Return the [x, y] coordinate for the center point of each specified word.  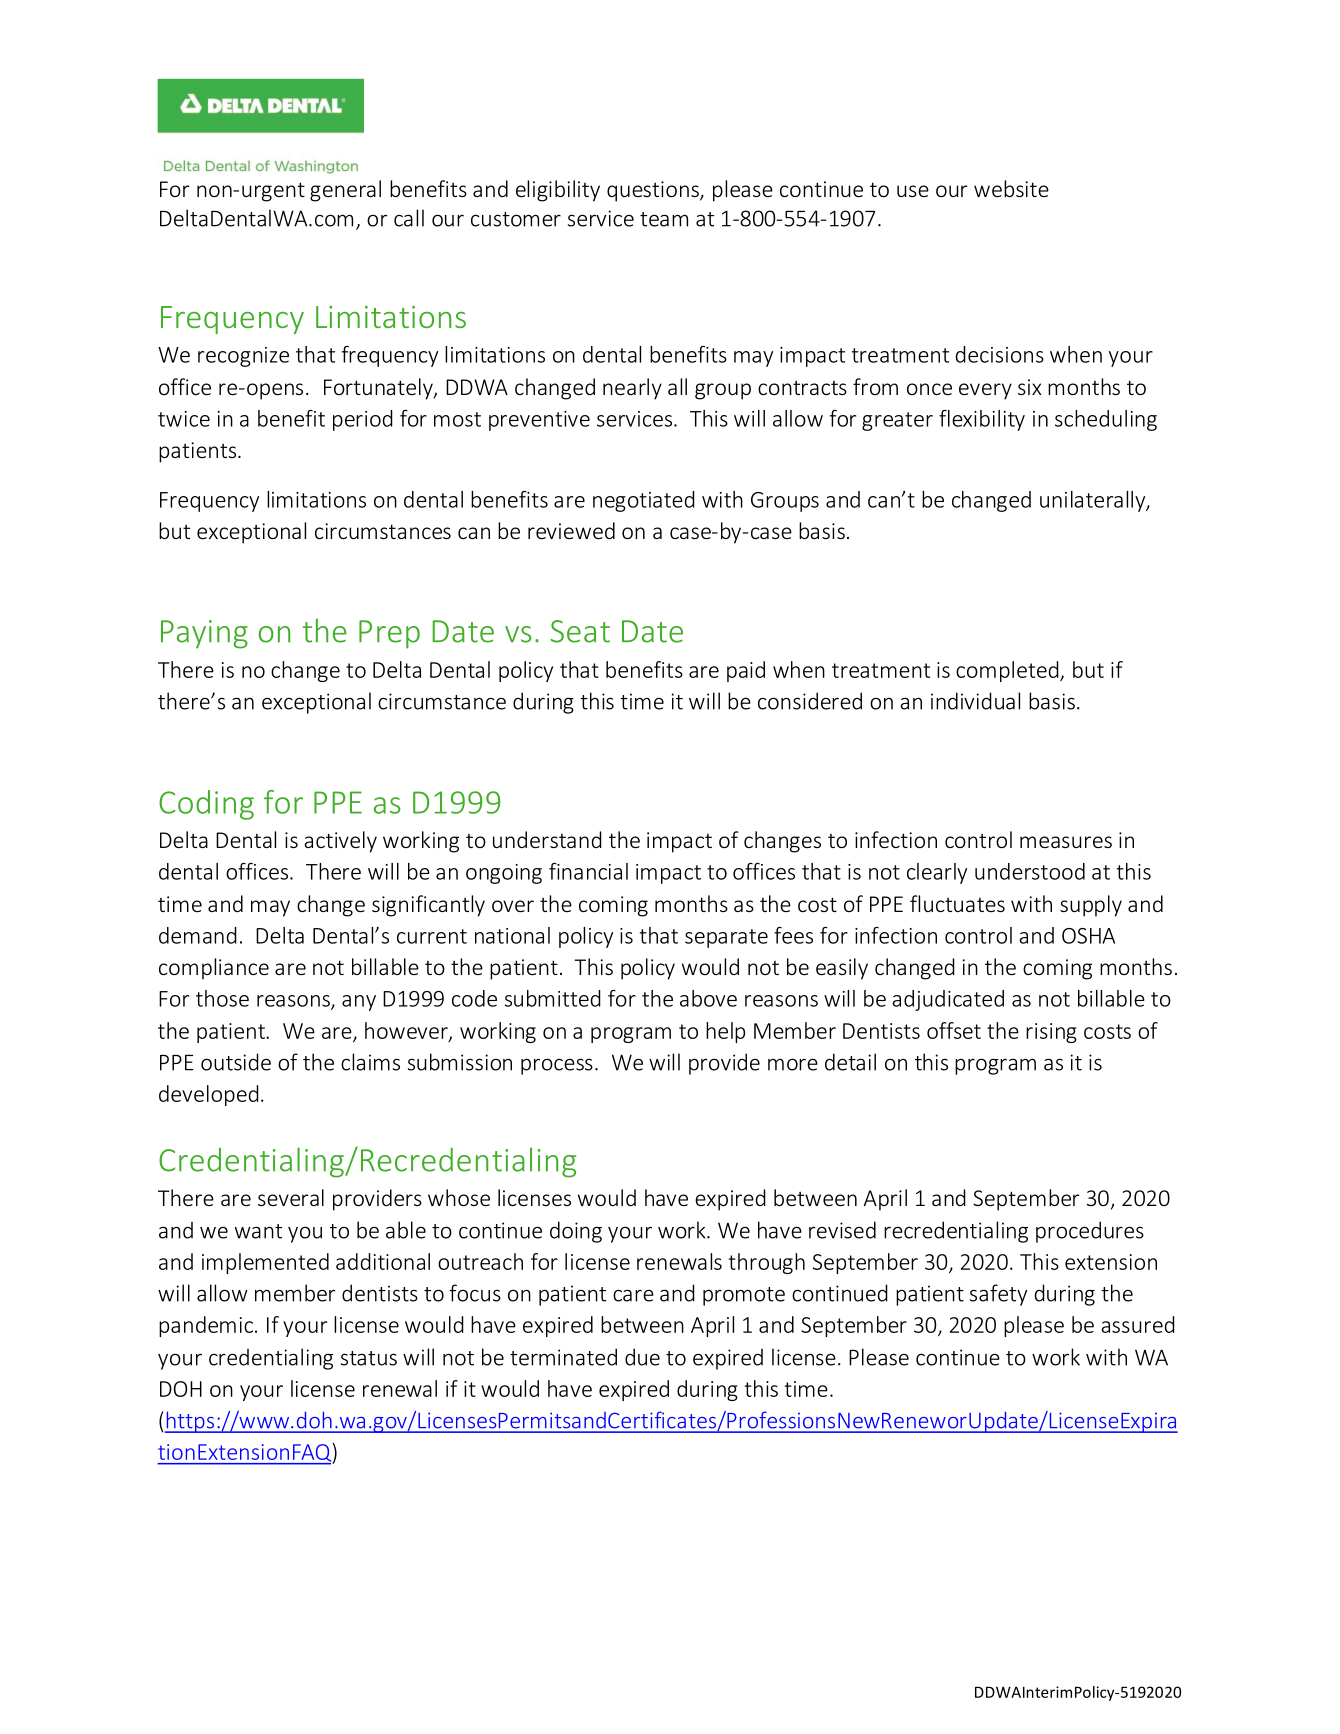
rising [1051, 1033]
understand [547, 839]
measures [1066, 842]
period [363, 420]
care [633, 1295]
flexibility [982, 420]
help [725, 1032]
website [1011, 188]
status [369, 1358]
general [345, 191]
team [664, 219]
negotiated [644, 501]
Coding [206, 805]
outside [236, 1062]
